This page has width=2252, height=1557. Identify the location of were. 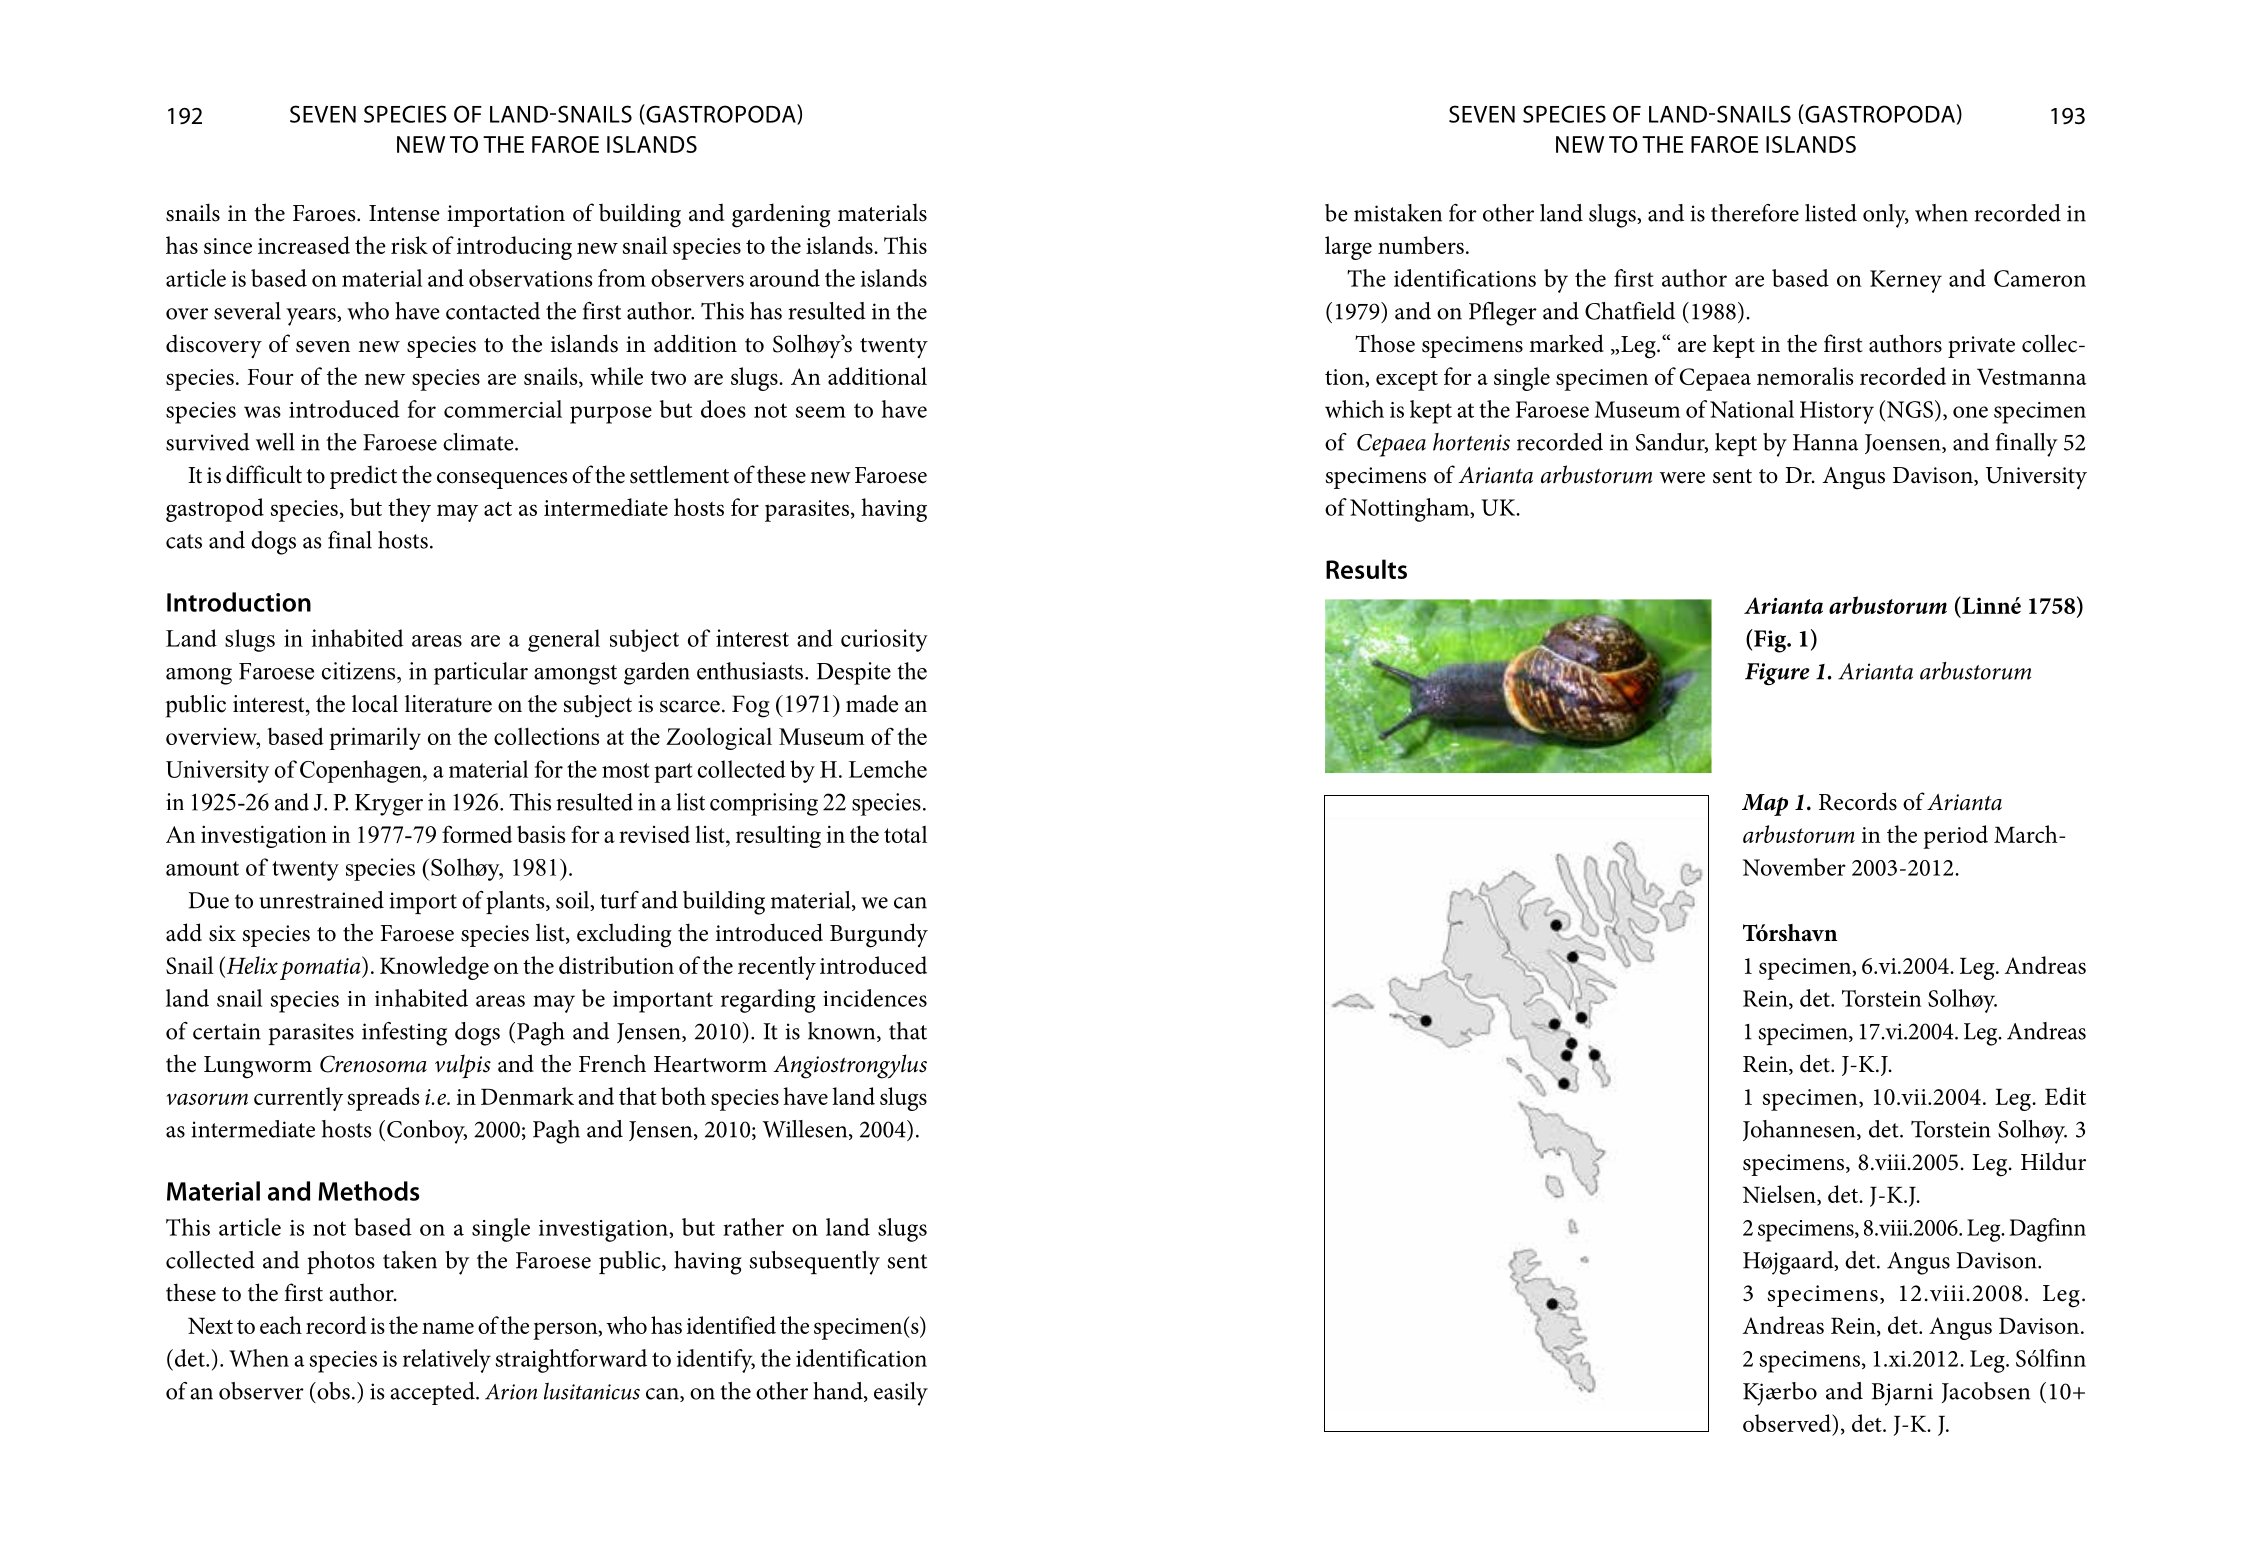
(1682, 478).
